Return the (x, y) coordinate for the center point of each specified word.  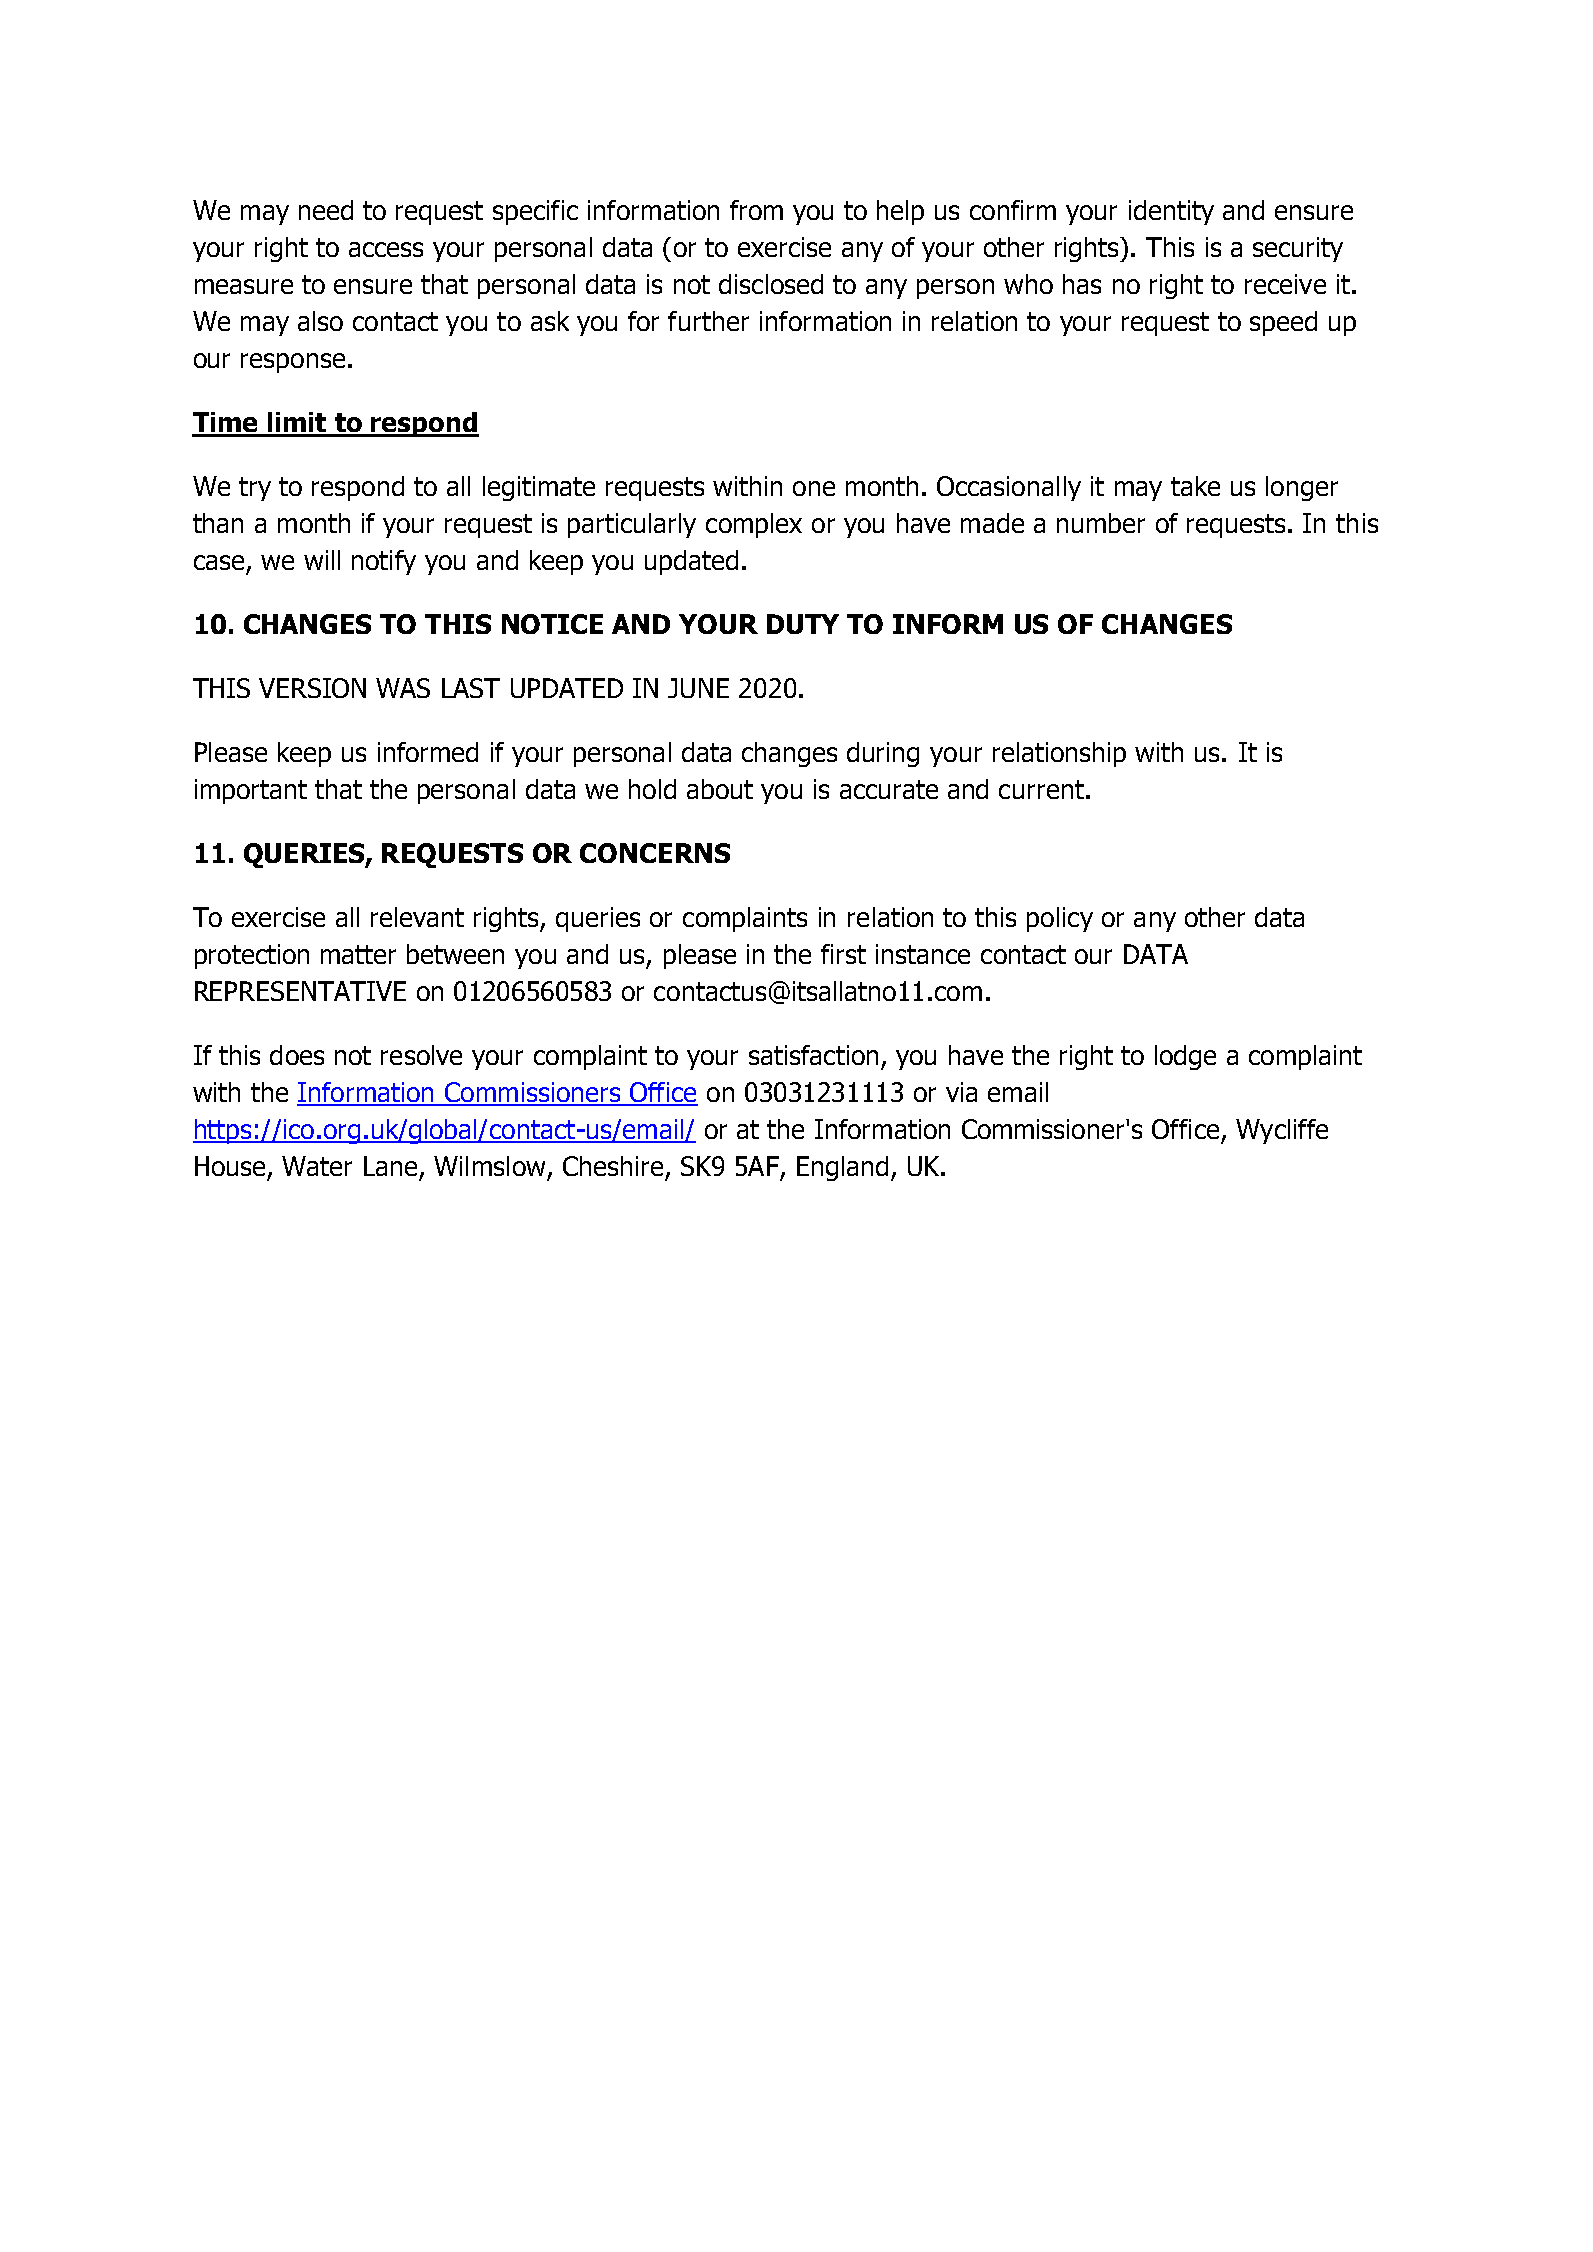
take (1195, 486)
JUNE (698, 688)
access (386, 249)
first (843, 954)
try (255, 489)
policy (1060, 919)
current (1041, 789)
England (842, 1168)
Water (317, 1166)
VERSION (312, 688)
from (756, 210)
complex (754, 525)
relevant (417, 917)
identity (1171, 212)
